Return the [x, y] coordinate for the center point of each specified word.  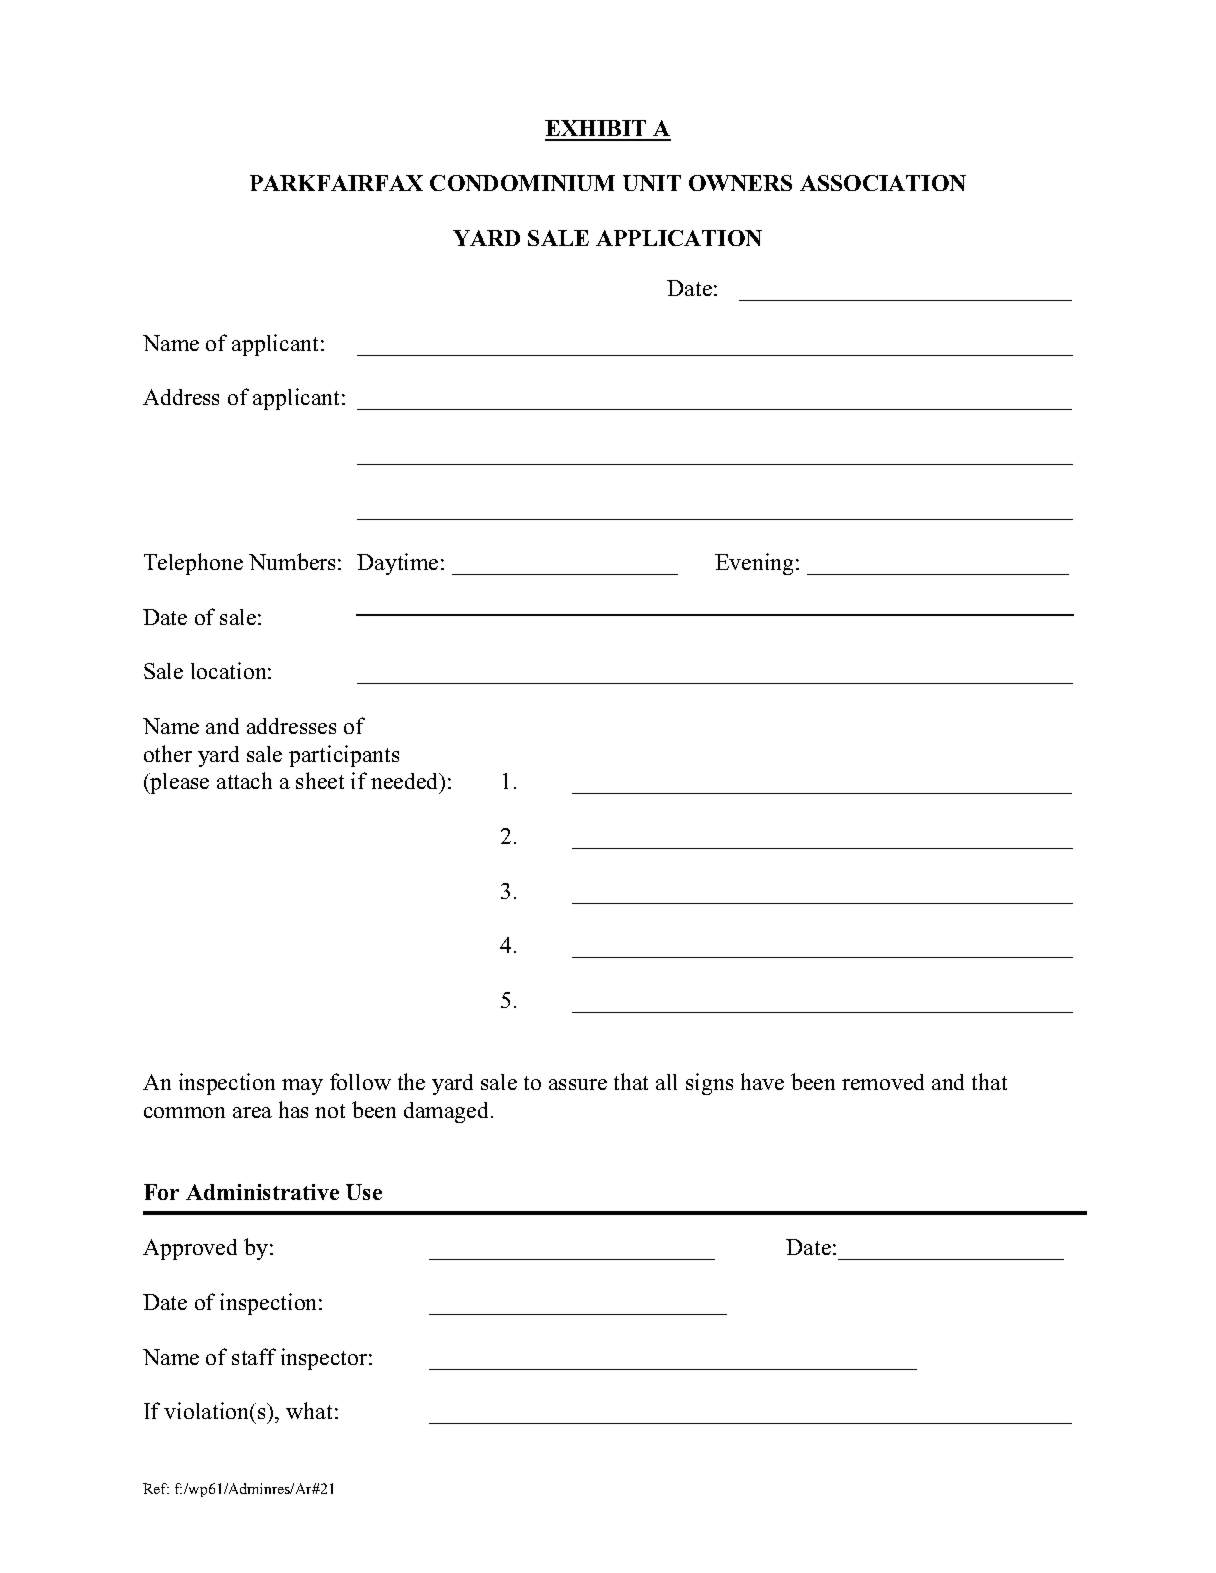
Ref [156, 1488]
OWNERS [740, 183]
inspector [325, 1359]
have [762, 1081]
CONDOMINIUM [522, 183]
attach [244, 780]
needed [406, 781]
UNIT [652, 183]
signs [709, 1084]
